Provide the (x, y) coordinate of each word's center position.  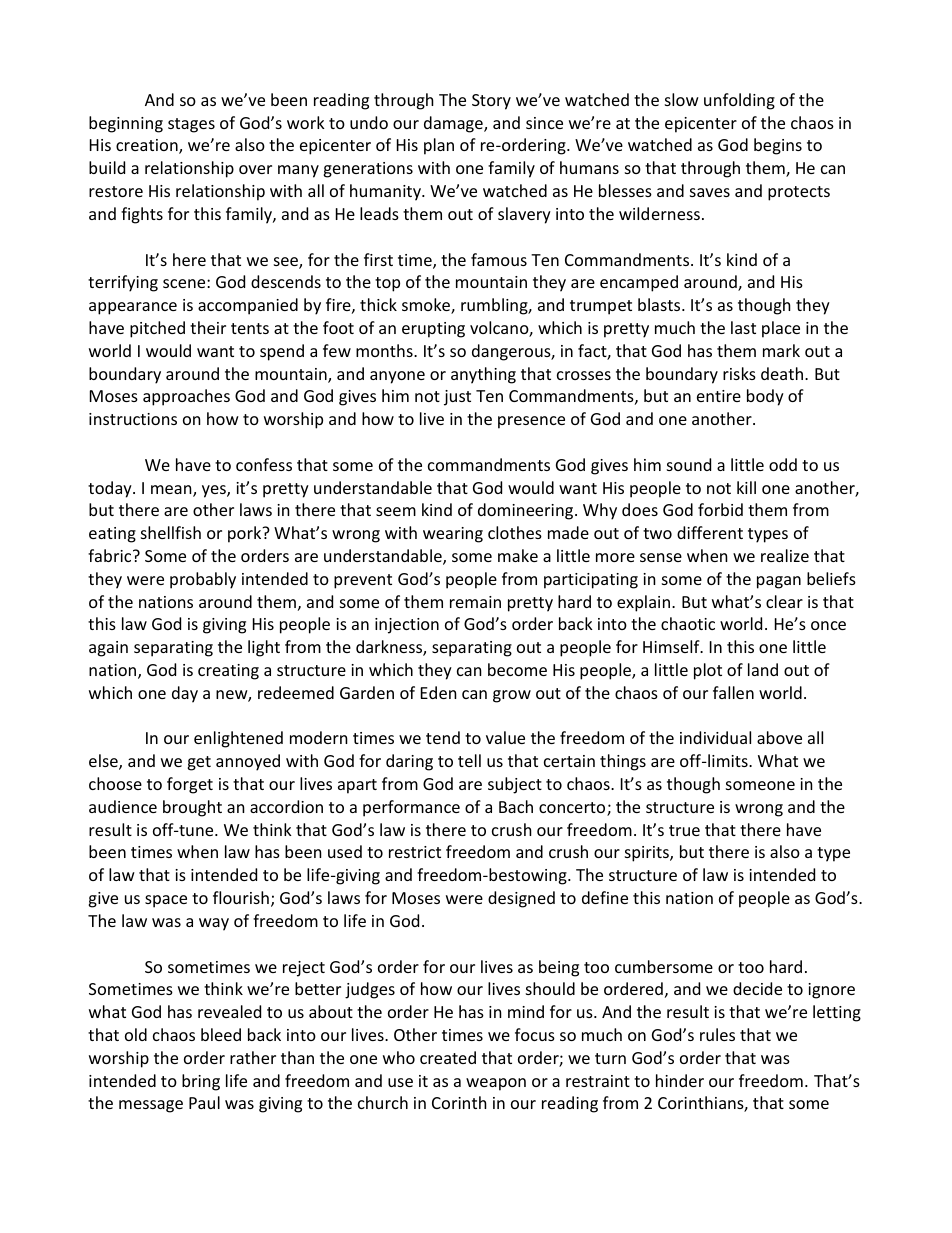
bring (201, 1082)
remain (475, 602)
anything (483, 375)
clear (784, 601)
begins (778, 146)
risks (739, 373)
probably (203, 580)
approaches (186, 397)
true (684, 830)
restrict (415, 852)
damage (454, 124)
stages (191, 125)
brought (192, 808)
